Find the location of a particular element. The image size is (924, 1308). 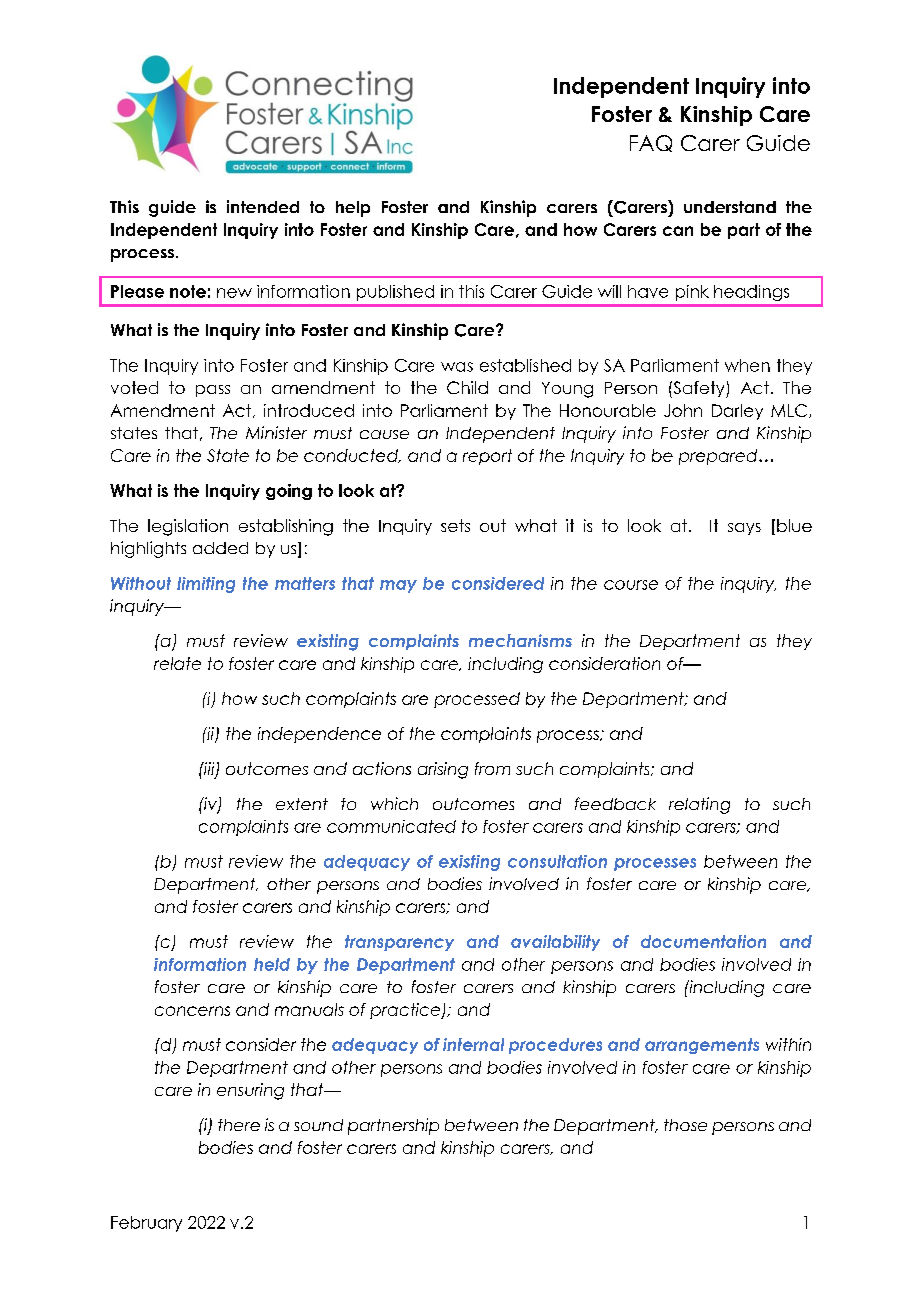

intended is located at coordinates (263, 206).
